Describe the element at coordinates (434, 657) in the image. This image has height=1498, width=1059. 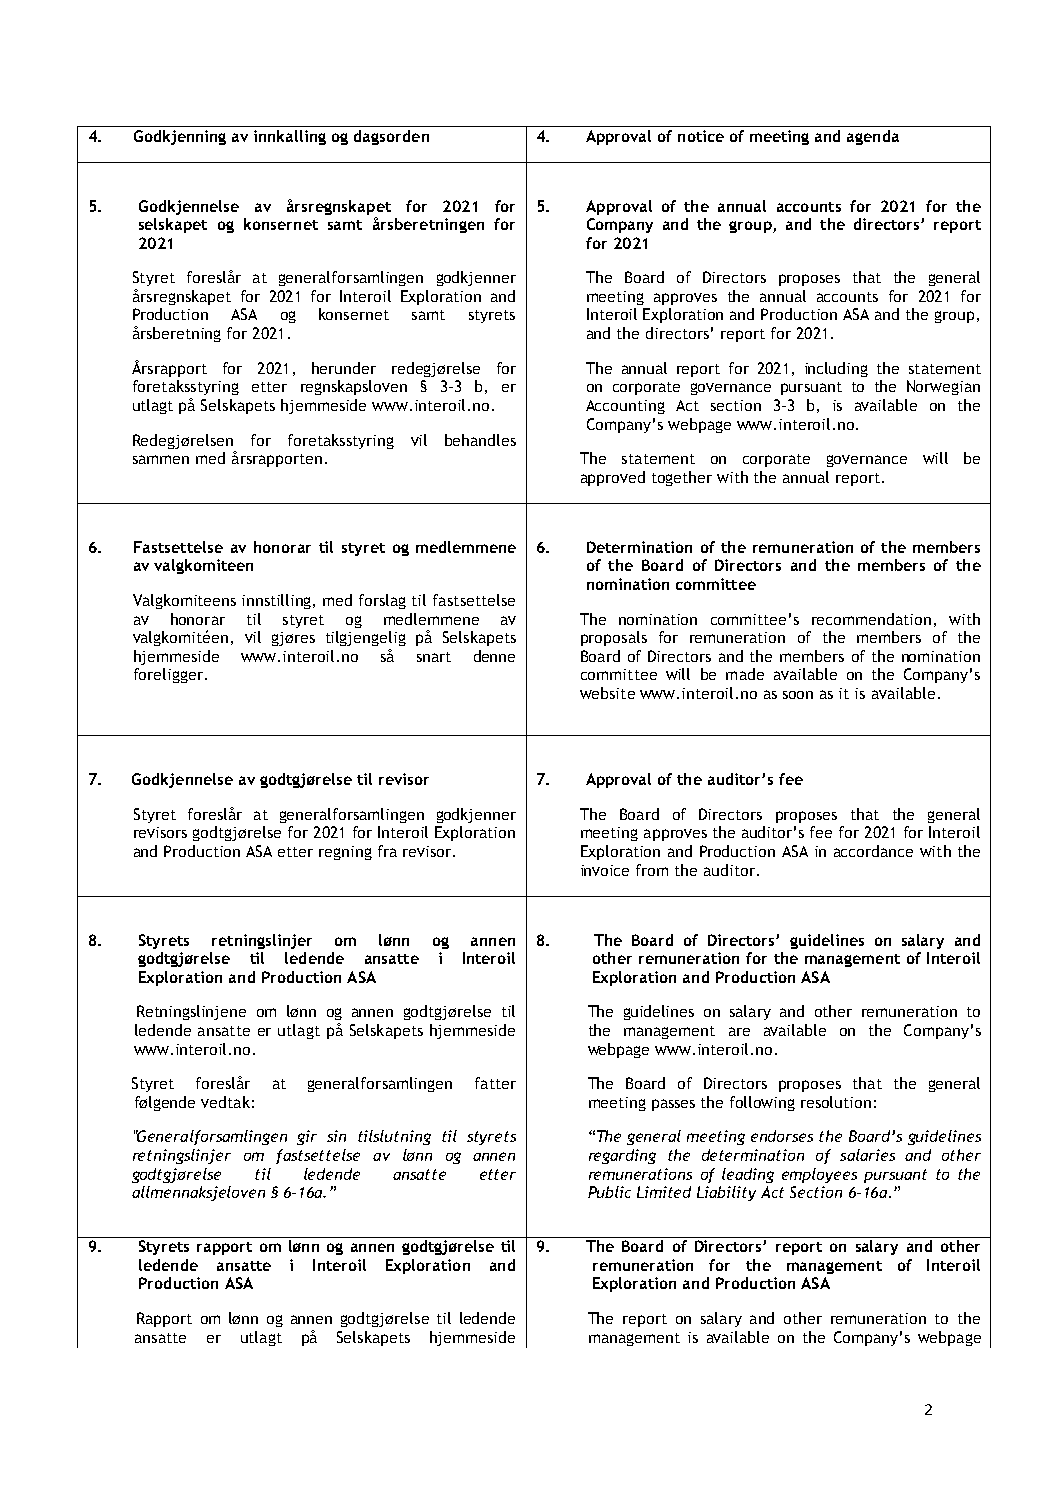
I see `snart` at that location.
